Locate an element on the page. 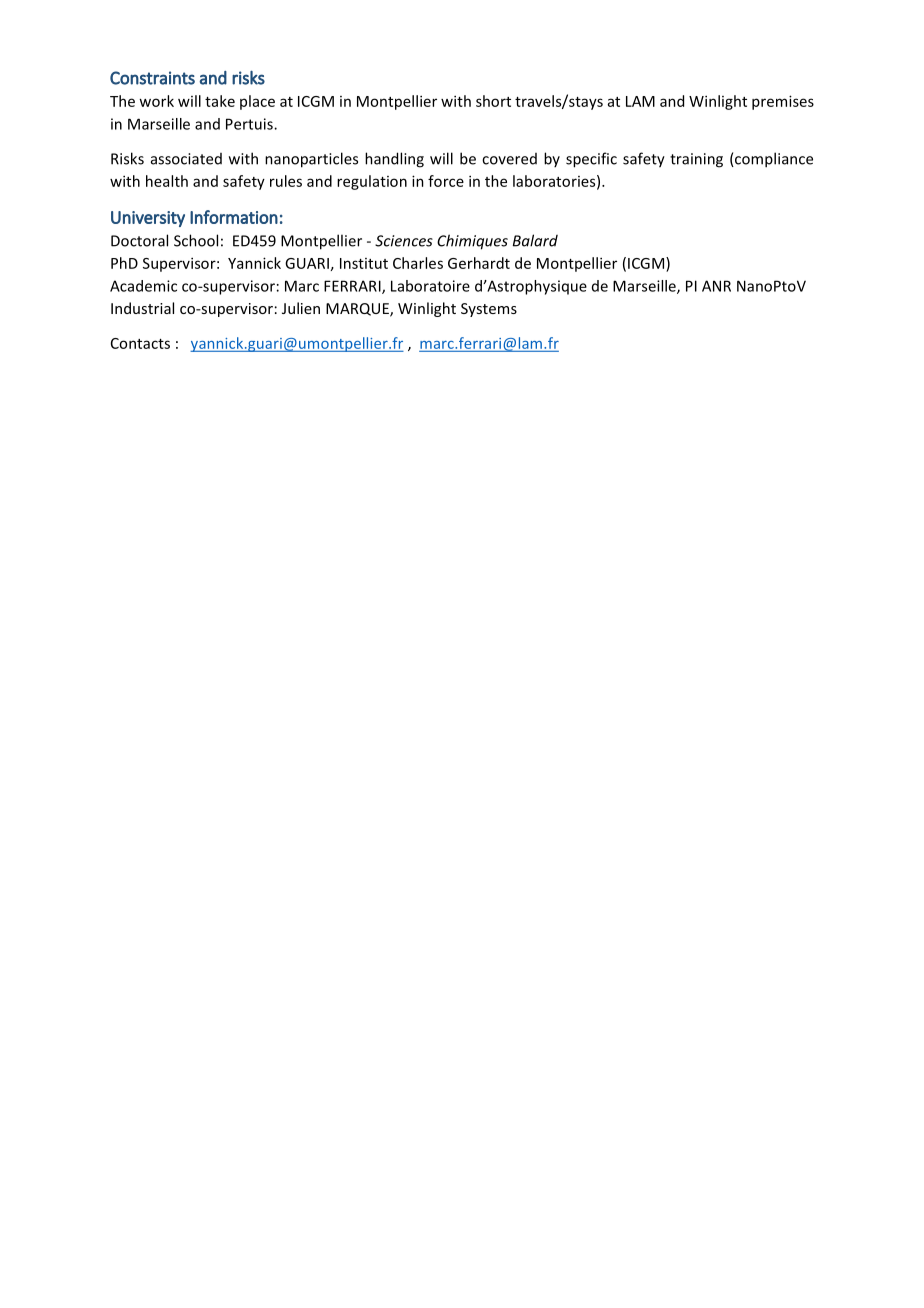 The image size is (924, 1308). Contacts is located at coordinates (140, 343).
